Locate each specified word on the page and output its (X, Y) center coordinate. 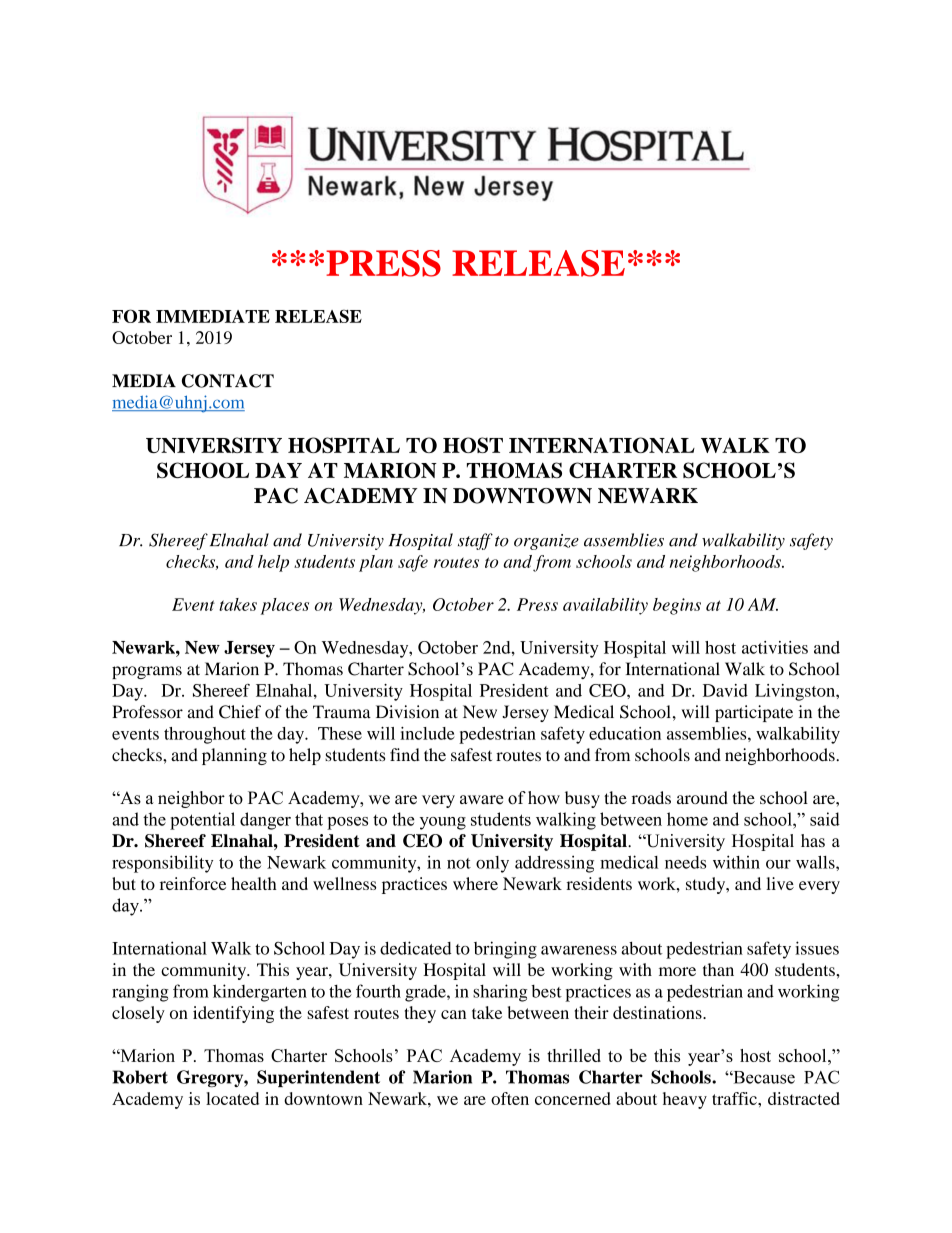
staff (475, 541)
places (285, 606)
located (232, 1098)
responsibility (162, 864)
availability (605, 606)
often (510, 1098)
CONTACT (228, 381)
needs (685, 862)
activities (775, 647)
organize (546, 542)
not (459, 863)
